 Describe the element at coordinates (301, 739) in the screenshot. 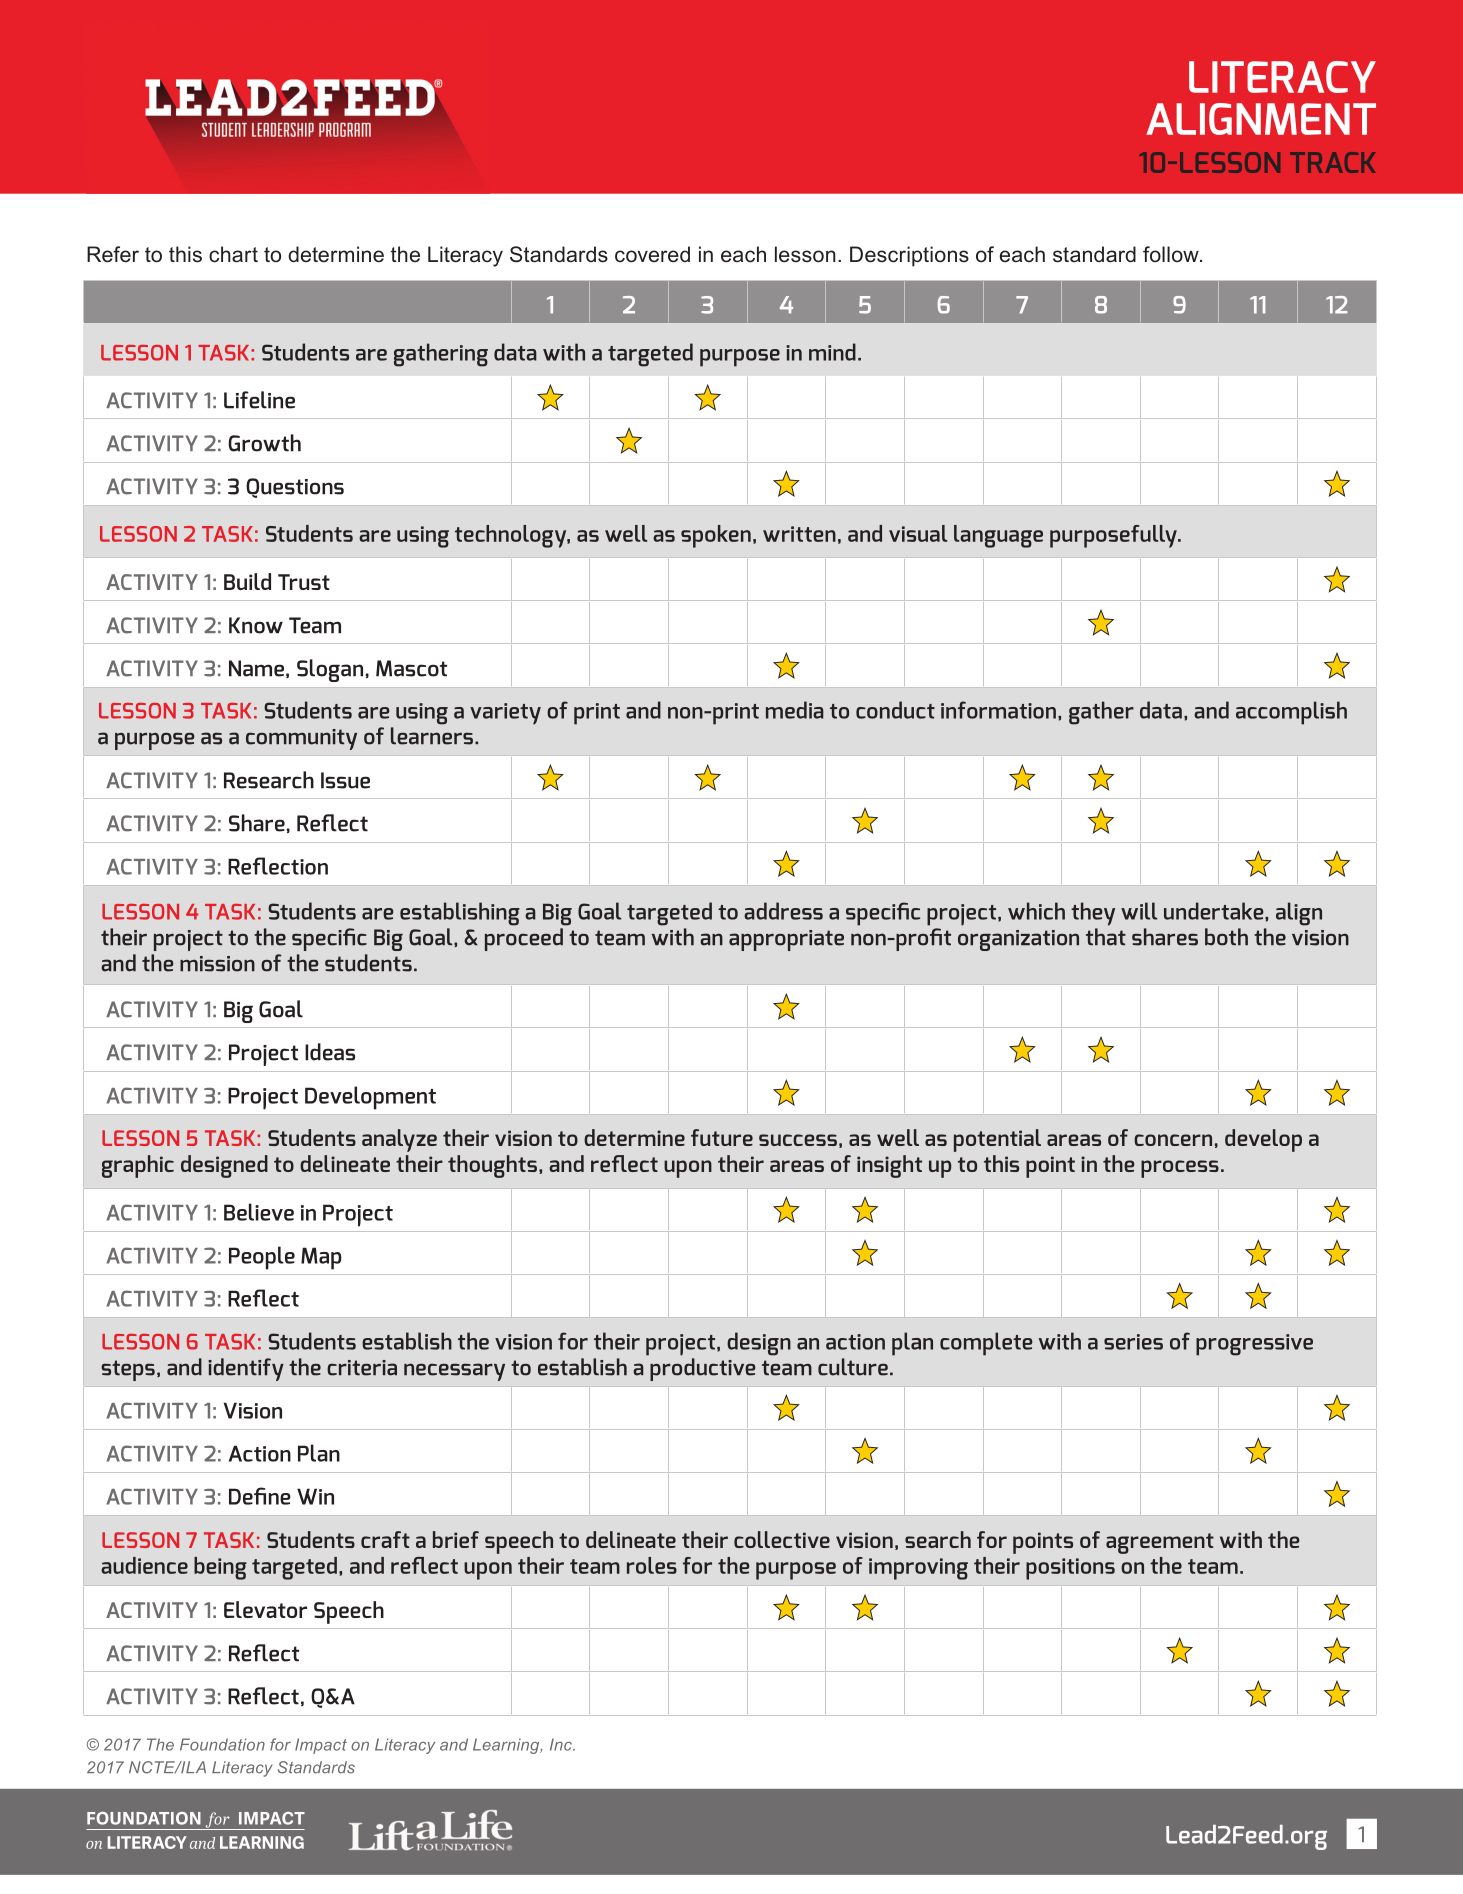

I see `community` at that location.
